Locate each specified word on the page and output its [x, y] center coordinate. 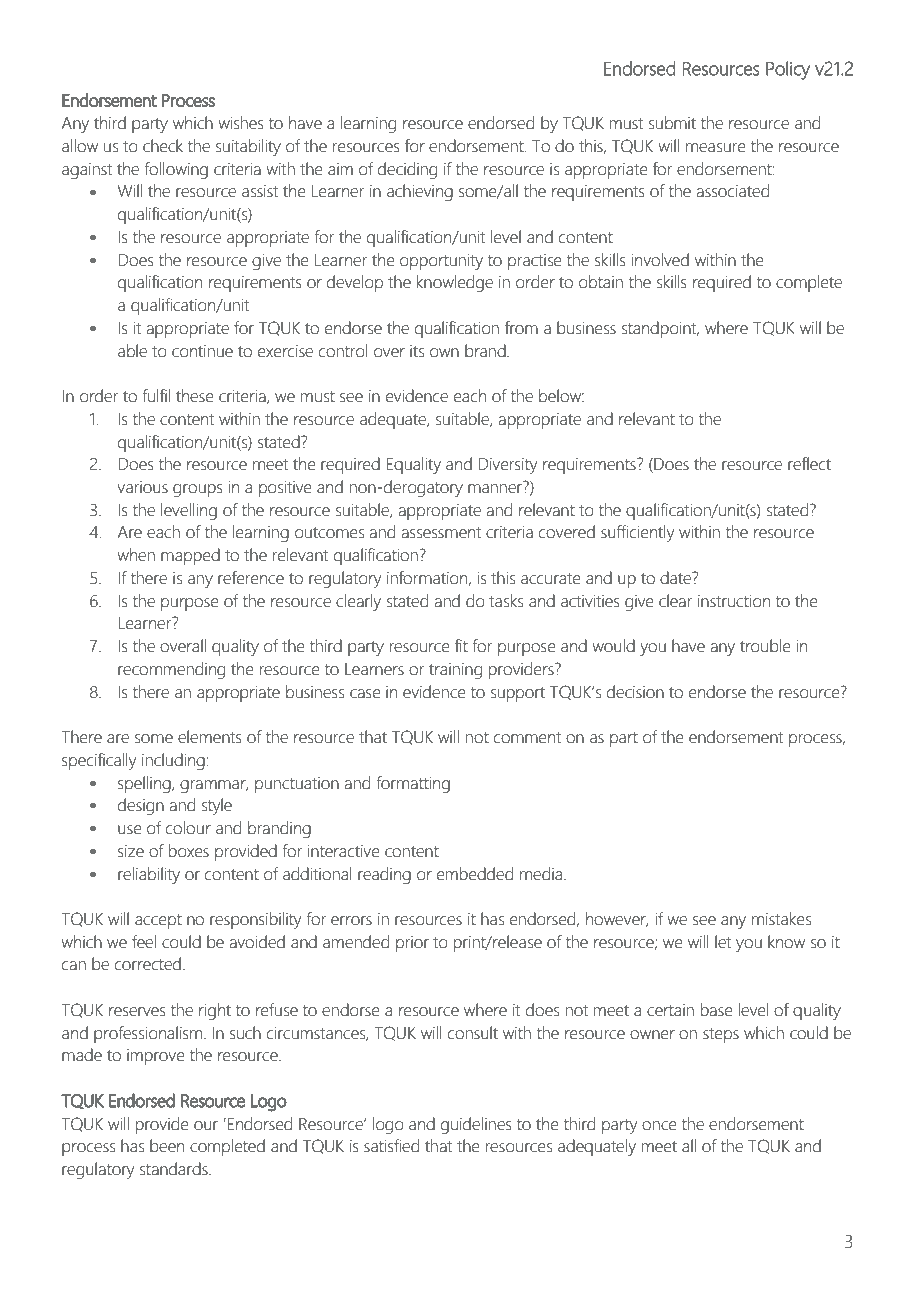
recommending [171, 670]
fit [461, 646]
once [659, 1126]
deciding [407, 170]
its [417, 351]
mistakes [781, 919]
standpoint [660, 329]
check [163, 146]
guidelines [476, 1125]
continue [202, 351]
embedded [475, 874]
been [167, 1146]
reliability [149, 875]
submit [672, 123]
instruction [734, 601]
